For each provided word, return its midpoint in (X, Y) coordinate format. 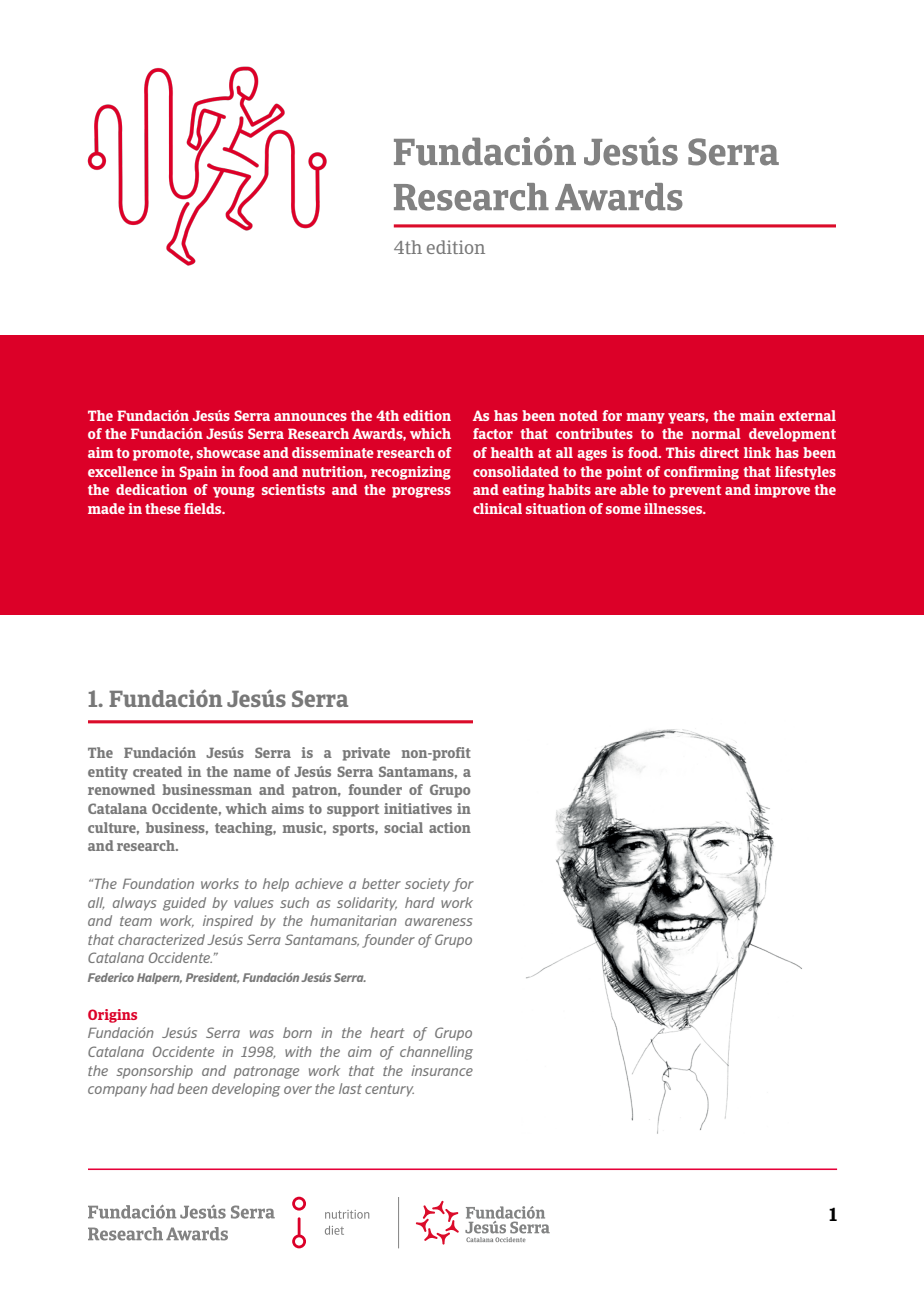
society (427, 885)
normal (716, 433)
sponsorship (154, 1072)
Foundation (158, 883)
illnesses (674, 508)
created (157, 771)
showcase (228, 452)
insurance (442, 1070)
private (366, 754)
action (450, 827)
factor (493, 433)
